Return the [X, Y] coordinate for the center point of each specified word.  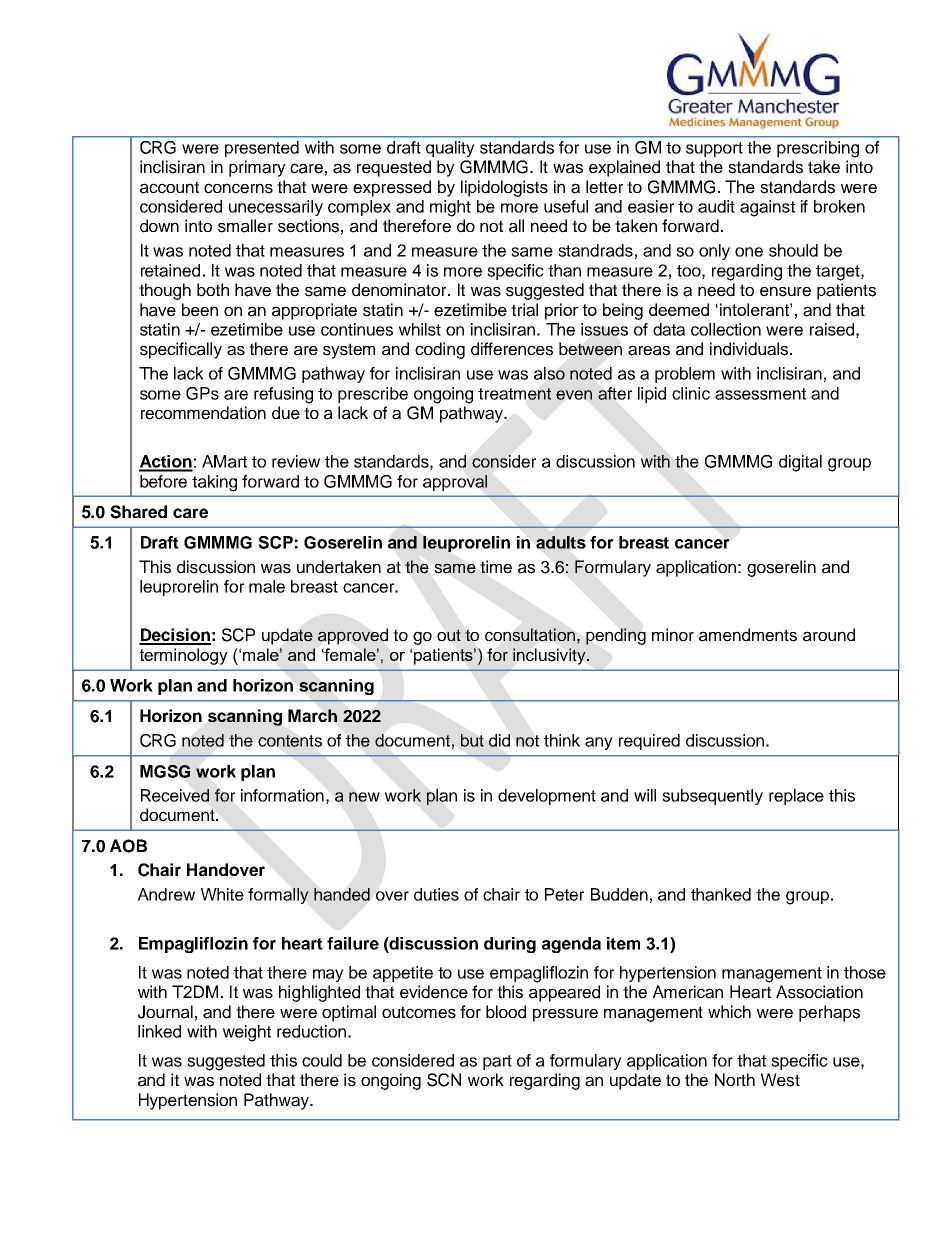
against [767, 208]
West [780, 1080]
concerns [238, 188]
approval [455, 483]
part [497, 1062]
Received [175, 795]
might [450, 208]
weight [247, 1033]
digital [800, 463]
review [296, 461]
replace [796, 797]
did [499, 740]
